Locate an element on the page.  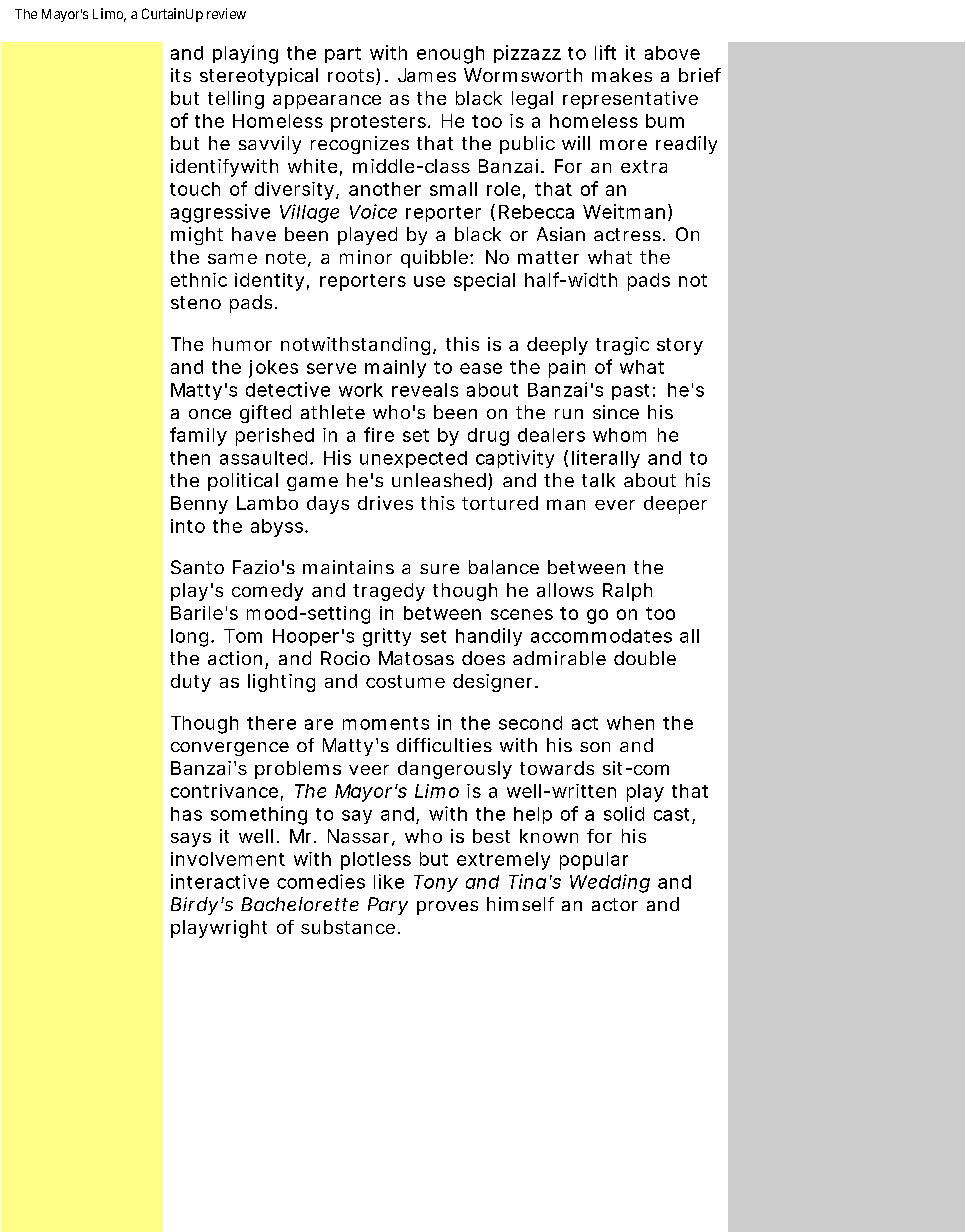
lift is located at coordinates (605, 52).
